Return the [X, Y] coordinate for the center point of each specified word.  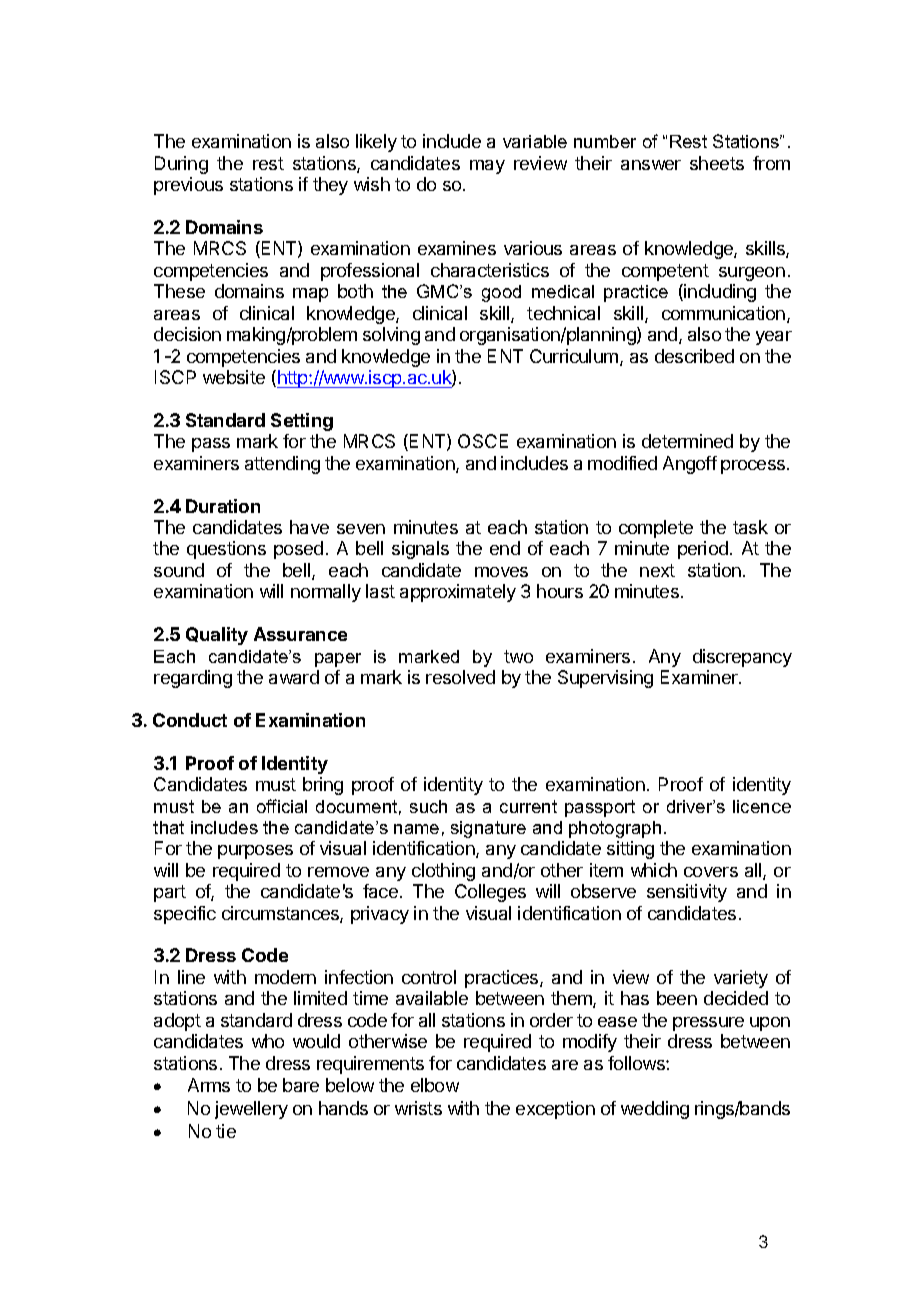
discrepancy [742, 658]
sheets [717, 163]
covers [711, 872]
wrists [418, 1108]
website [234, 377]
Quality [217, 636]
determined [687, 441]
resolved [460, 677]
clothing [443, 872]
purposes [255, 852]
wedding [655, 1110]
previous [188, 186]
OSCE [483, 441]
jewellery [251, 1110]
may [487, 167]
